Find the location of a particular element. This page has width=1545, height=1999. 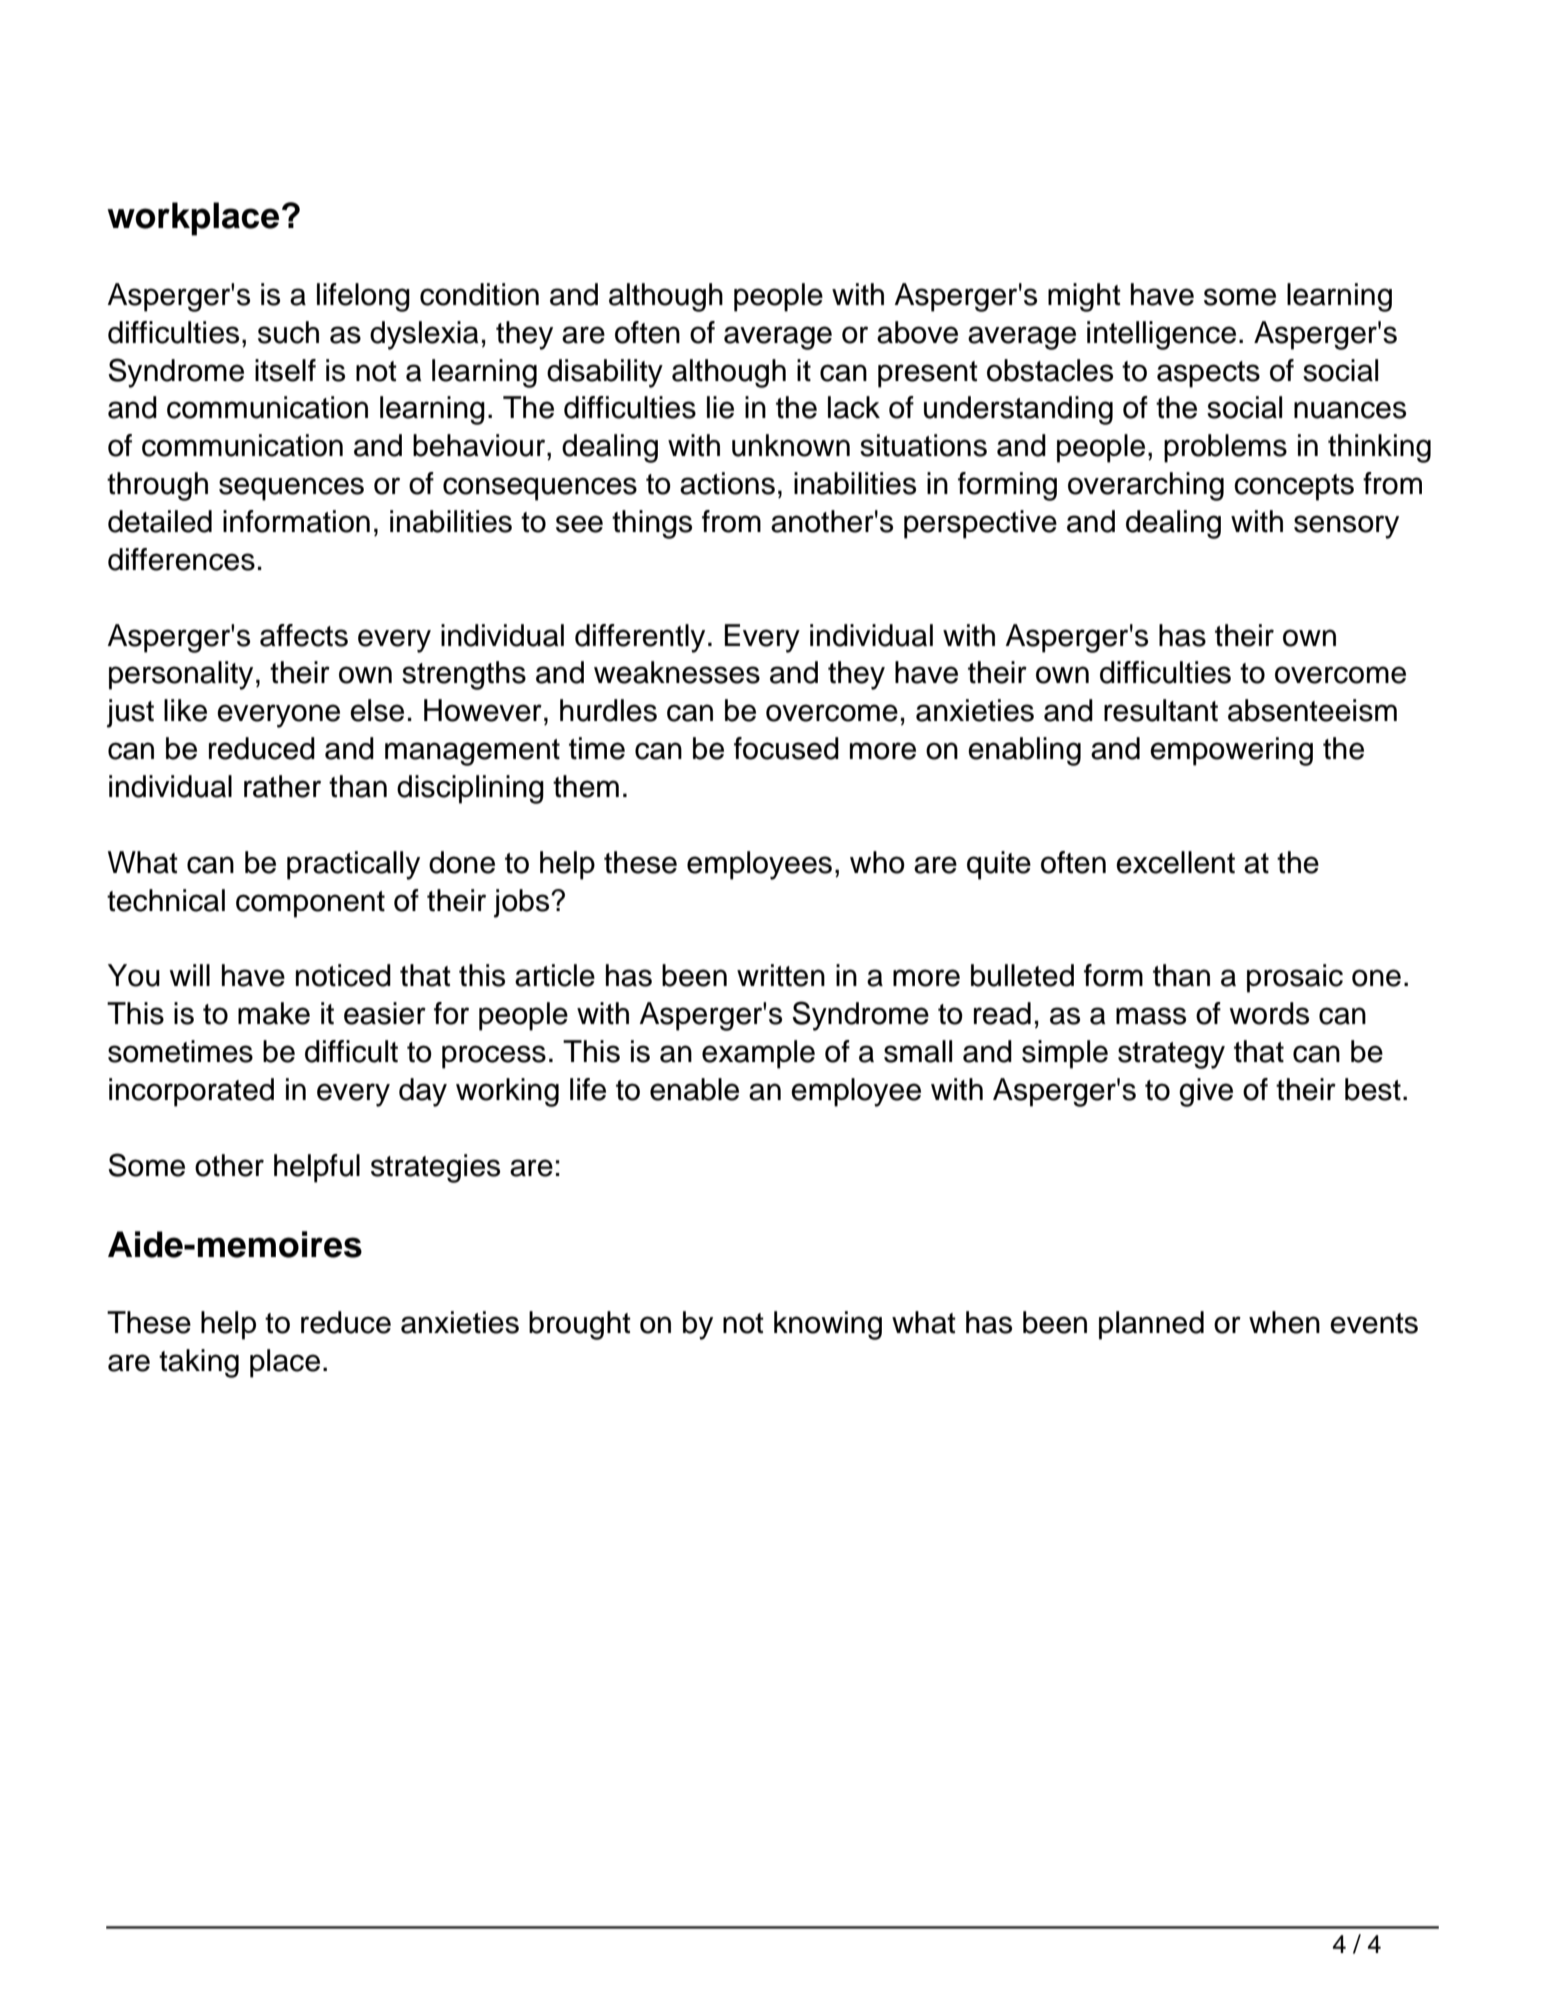

taking is located at coordinates (199, 1363).
